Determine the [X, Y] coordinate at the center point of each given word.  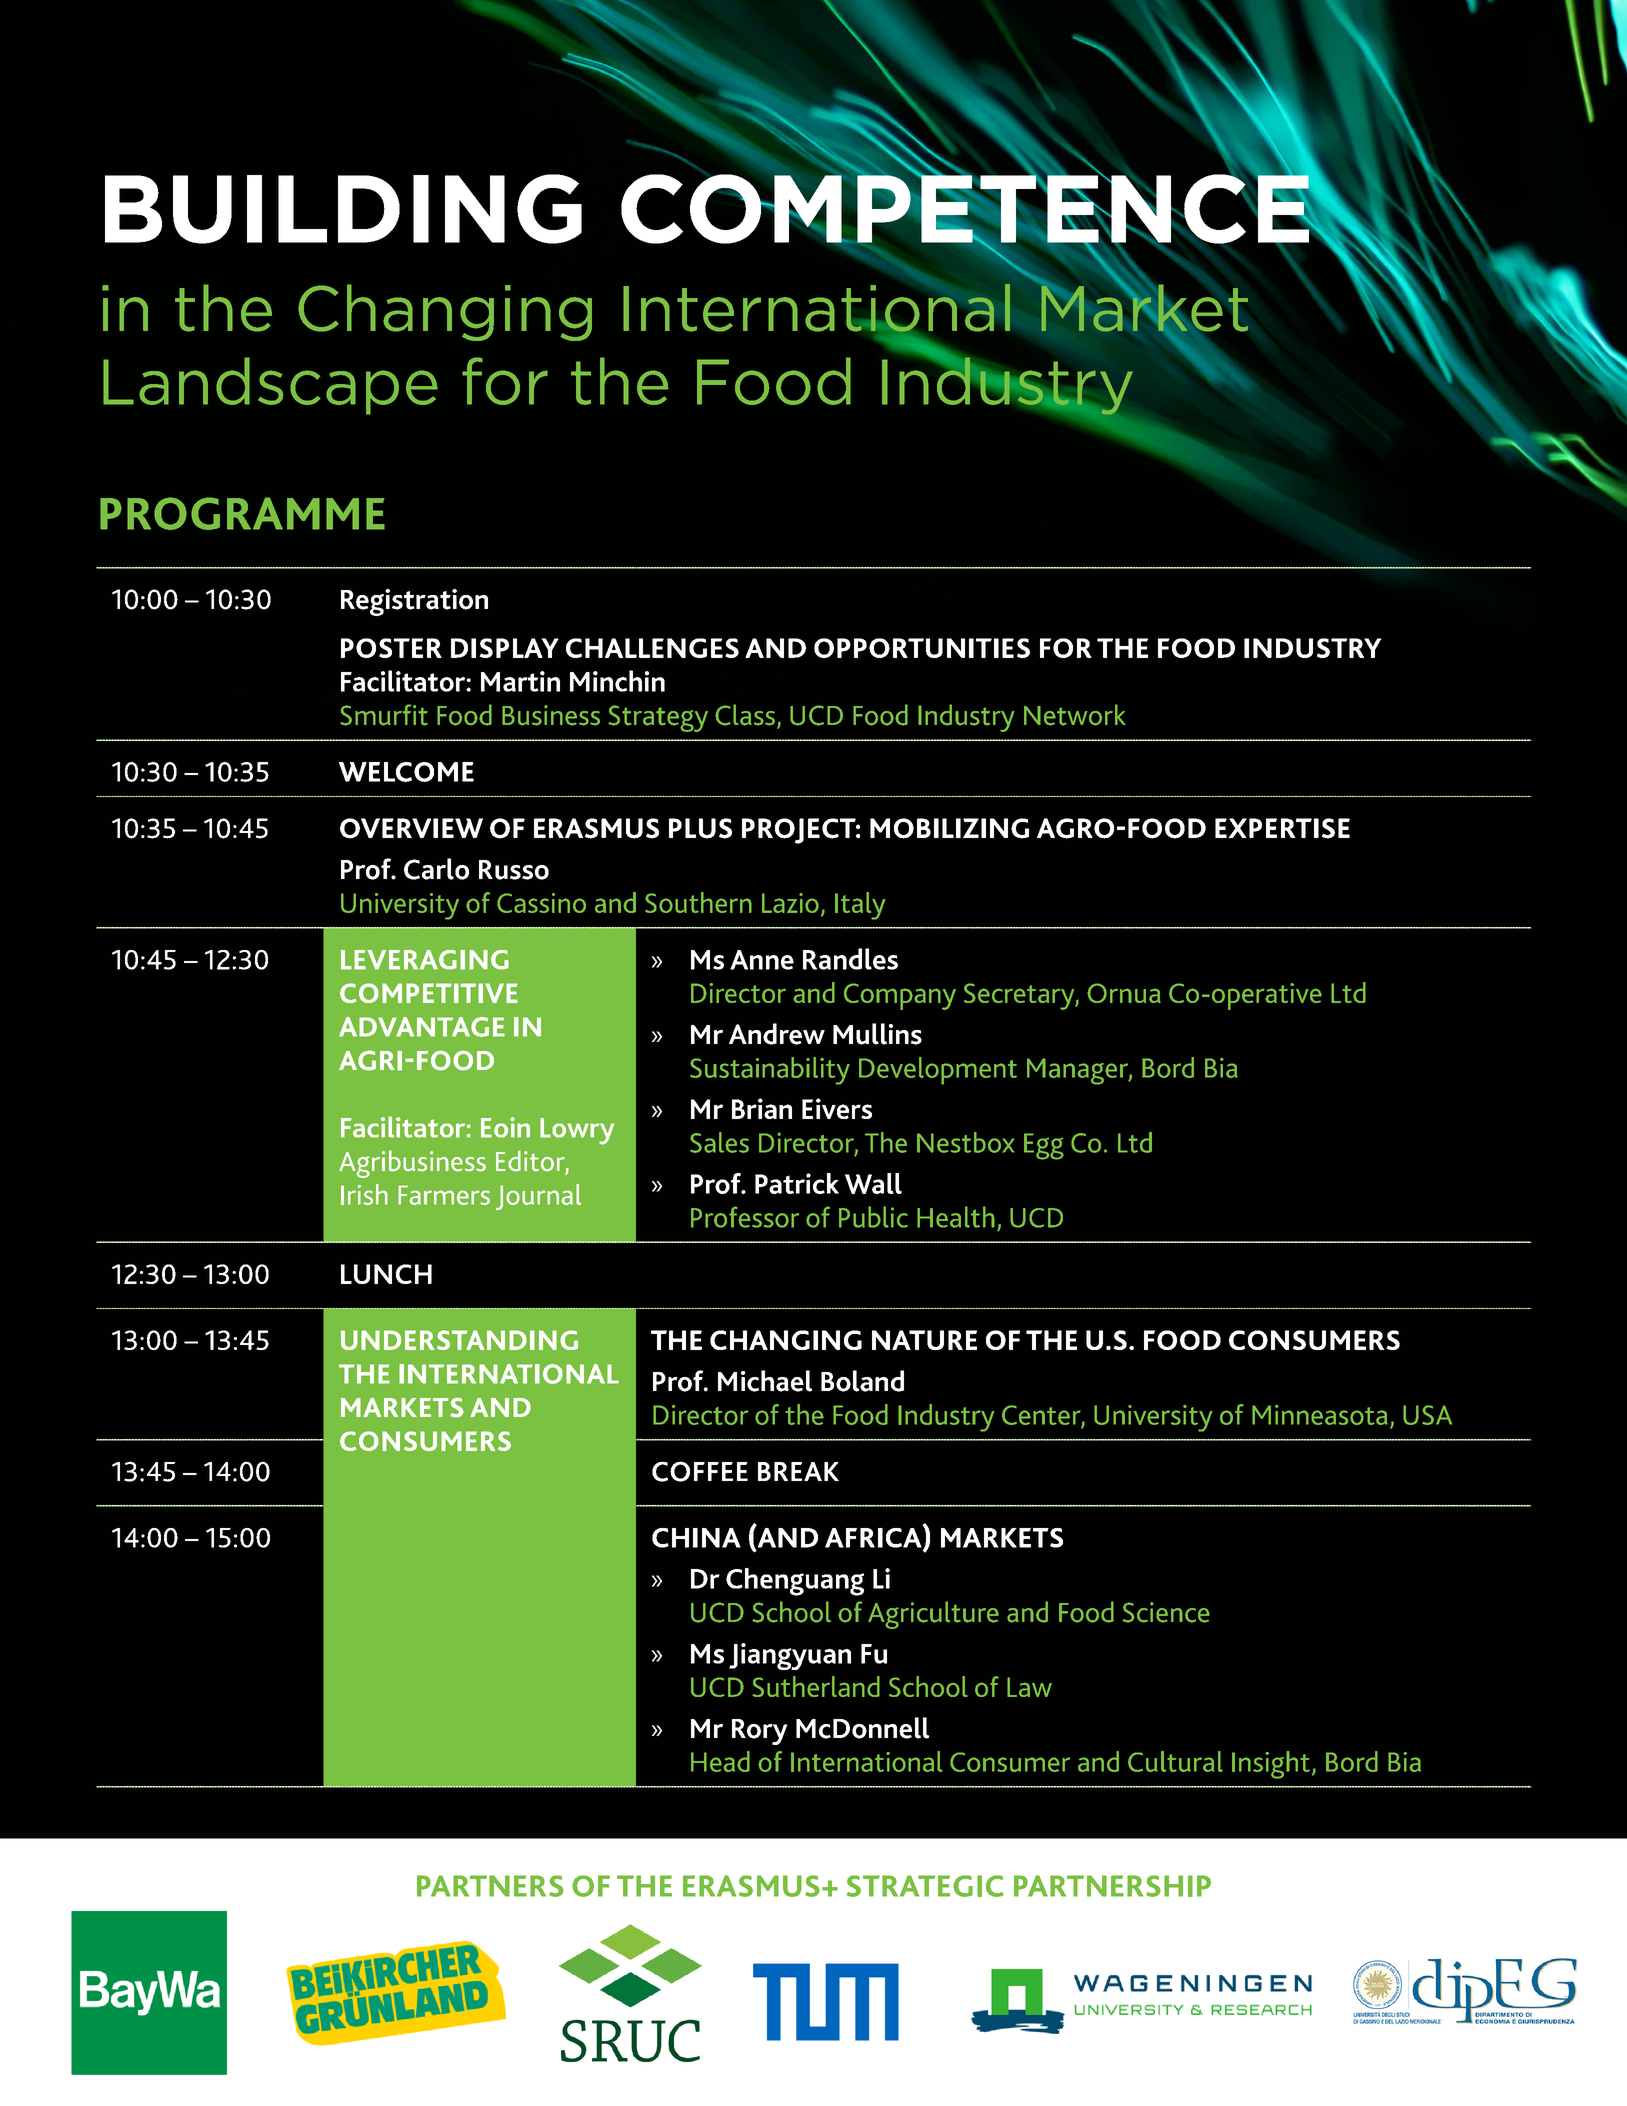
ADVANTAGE [422, 1027]
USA [1427, 1415]
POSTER [391, 648]
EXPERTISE [1282, 828]
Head [720, 1761]
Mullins [877, 1034]
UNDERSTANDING [459, 1340]
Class [745, 715]
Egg [1044, 1146]
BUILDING [343, 209]
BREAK [798, 1471]
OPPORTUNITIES [922, 648]
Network [1075, 715]
